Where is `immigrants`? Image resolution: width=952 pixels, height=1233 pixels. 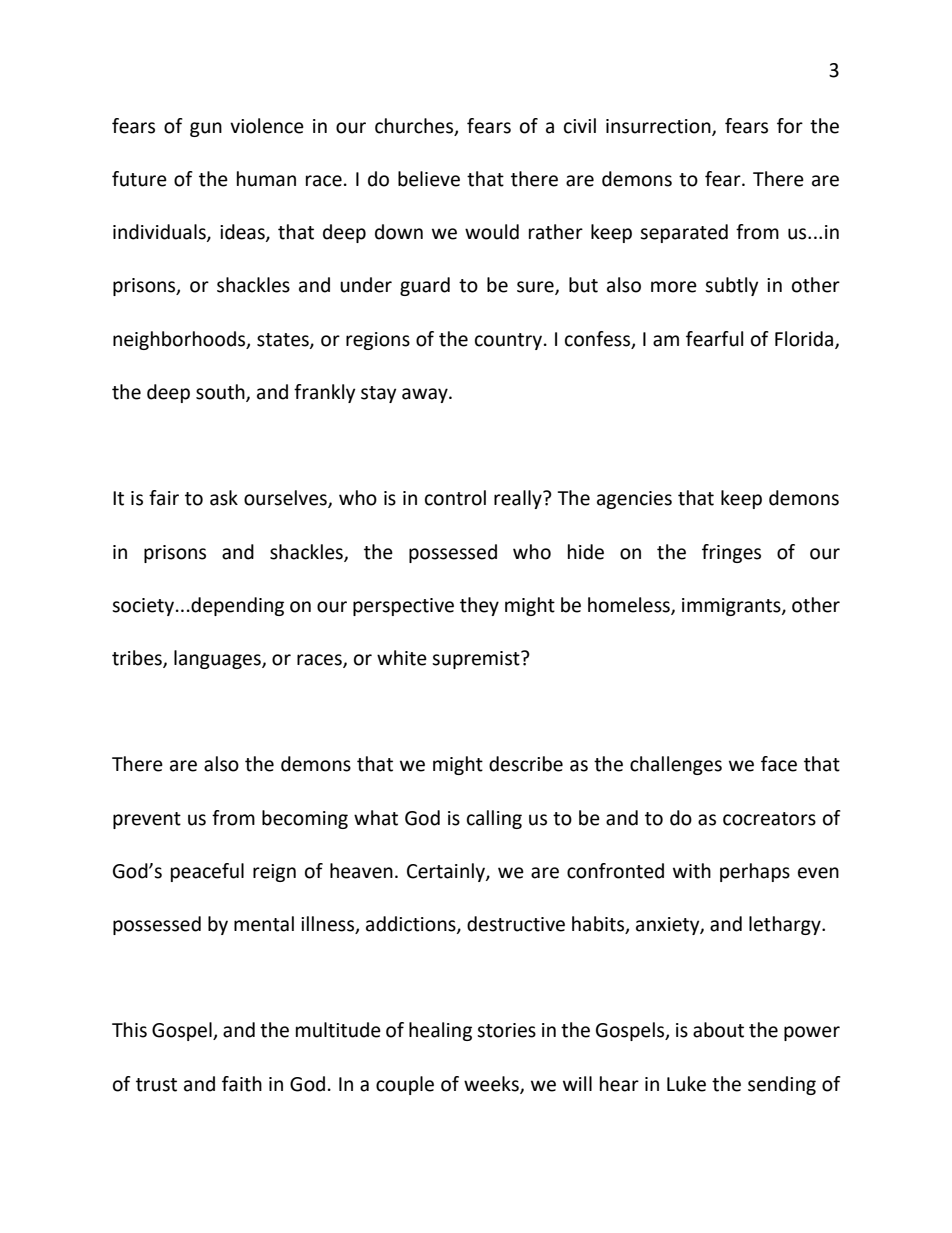 immigrants is located at coordinates (732, 607).
